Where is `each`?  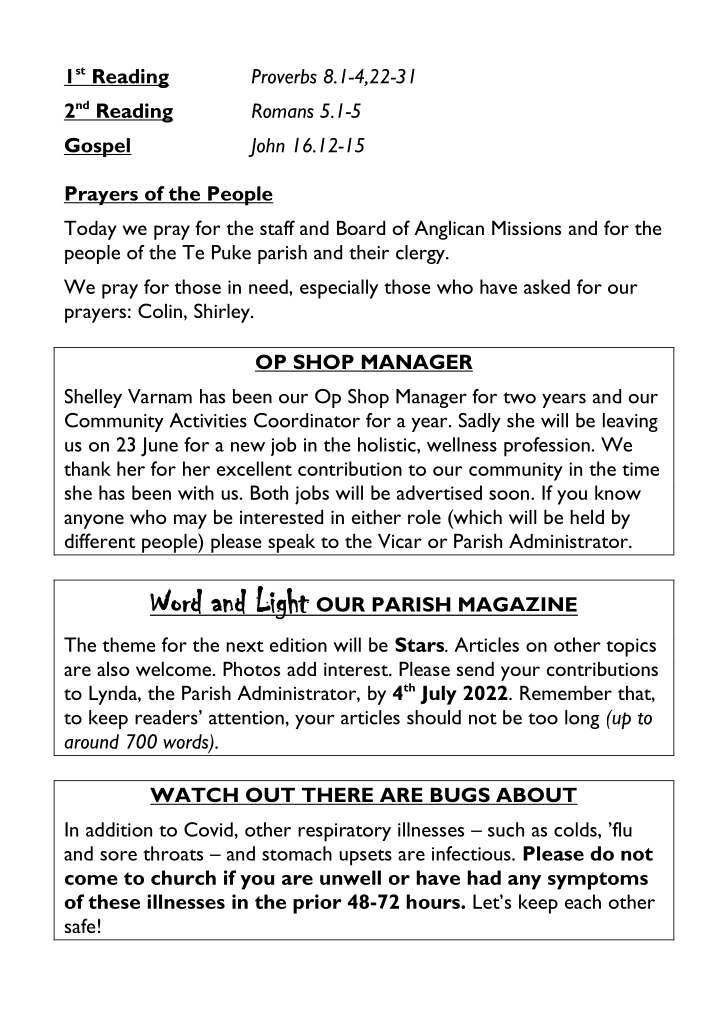 each is located at coordinates (583, 901).
